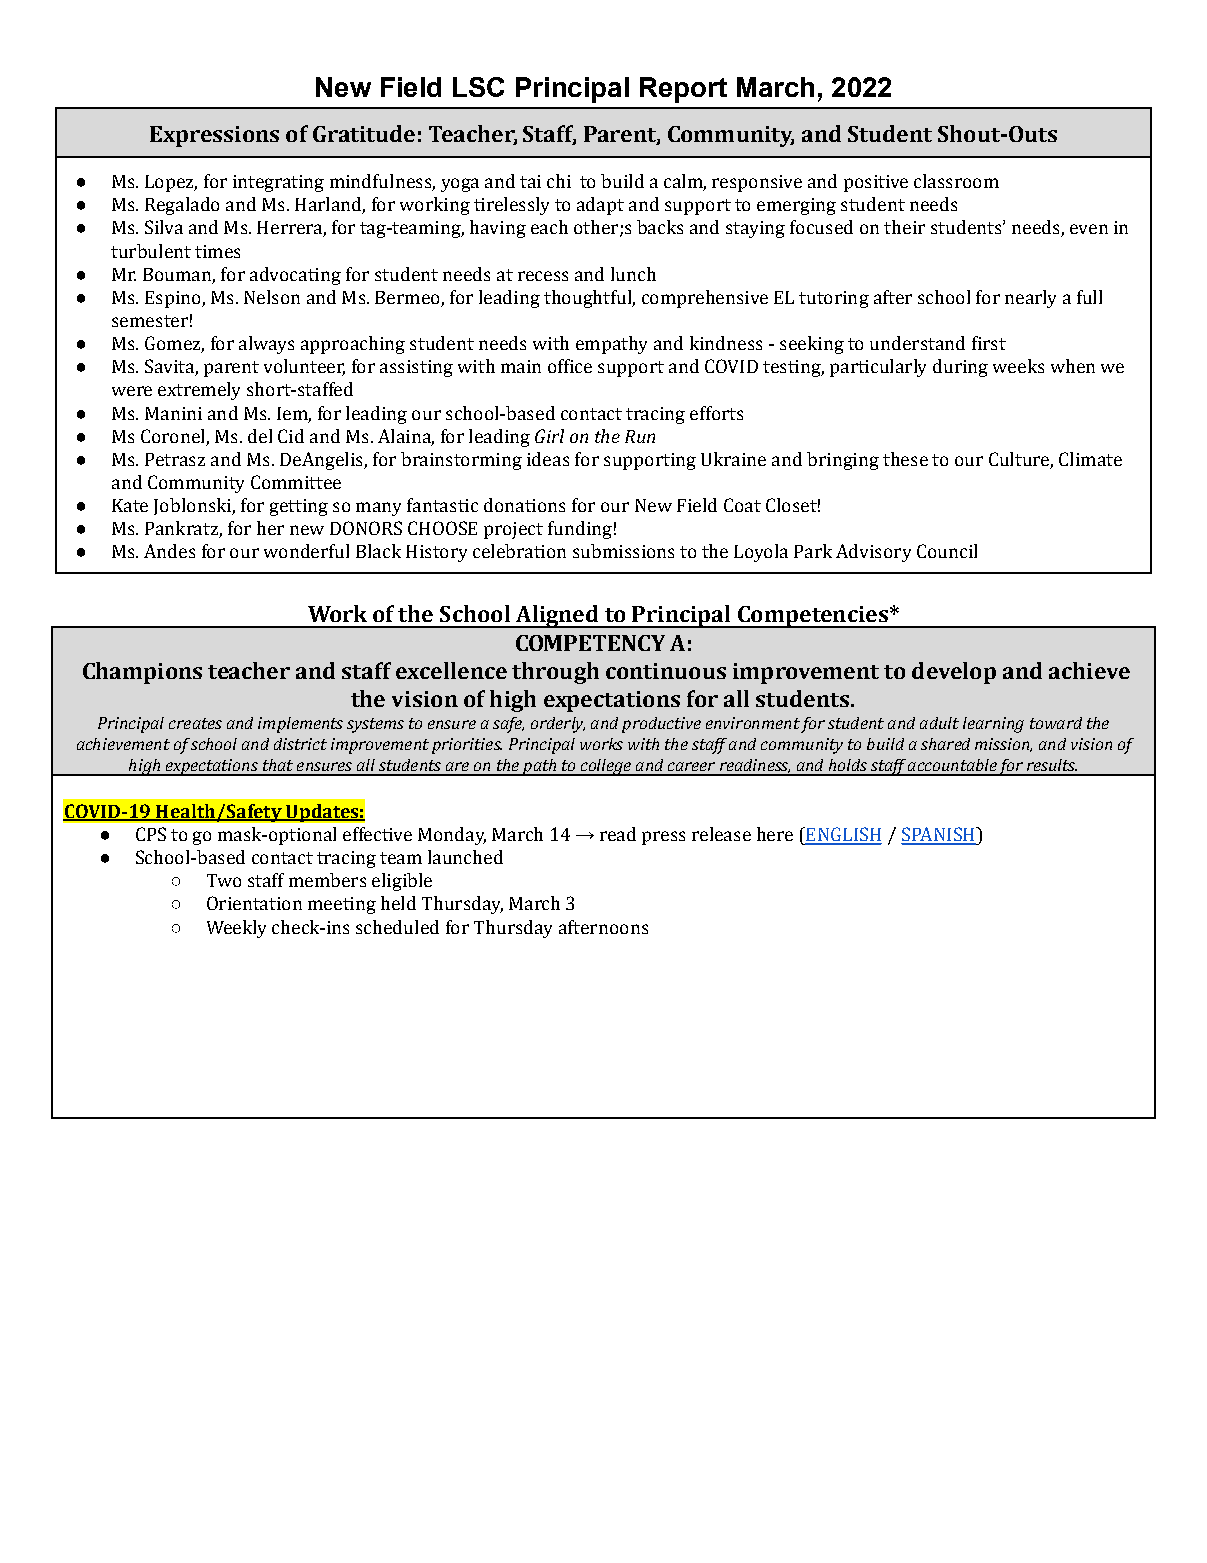 This screenshot has height=1563, width=1207. I want to click on office, so click(570, 366).
